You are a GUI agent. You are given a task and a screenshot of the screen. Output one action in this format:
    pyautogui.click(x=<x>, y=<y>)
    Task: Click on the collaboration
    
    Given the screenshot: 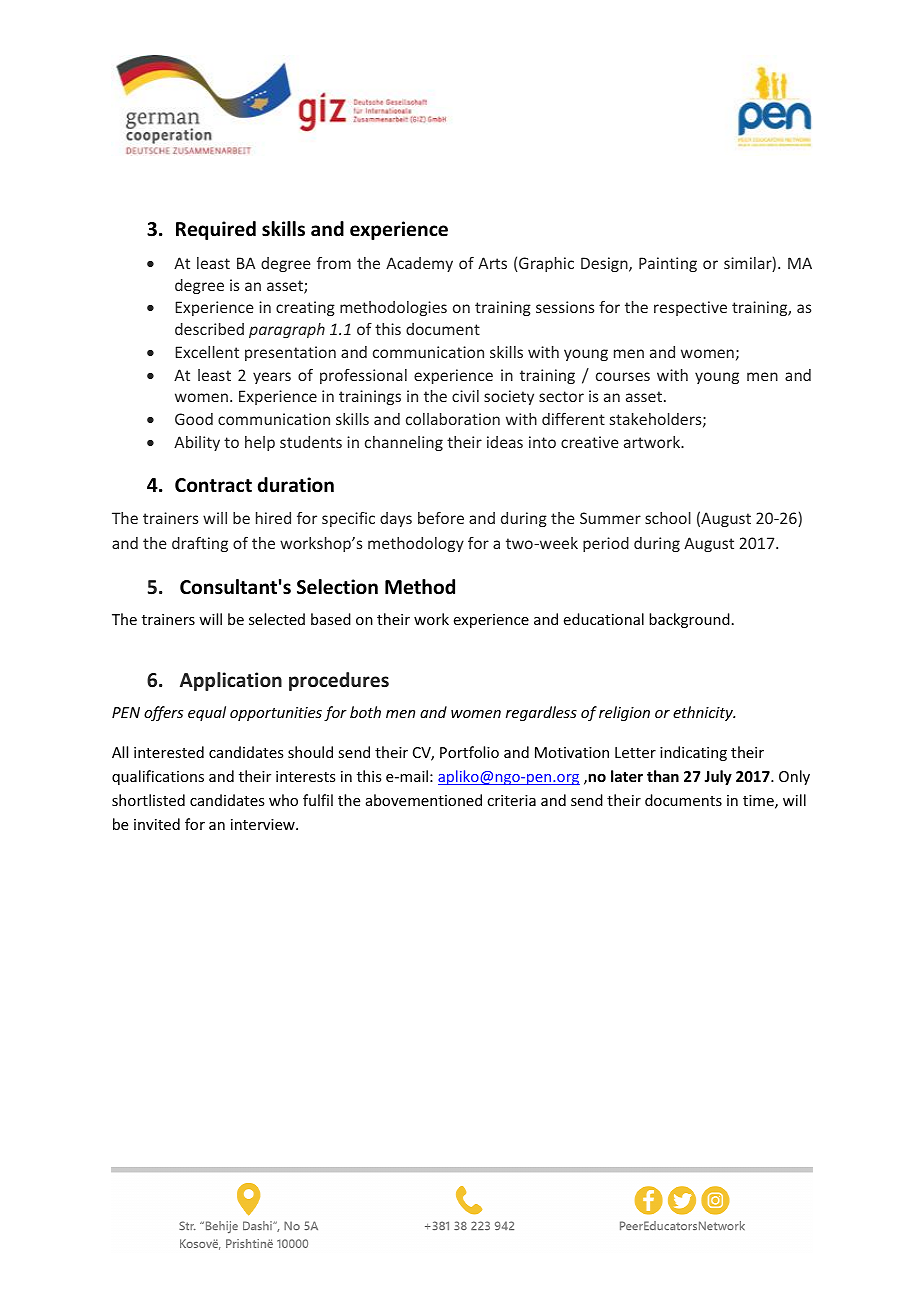 What is the action you would take?
    pyautogui.click(x=453, y=419)
